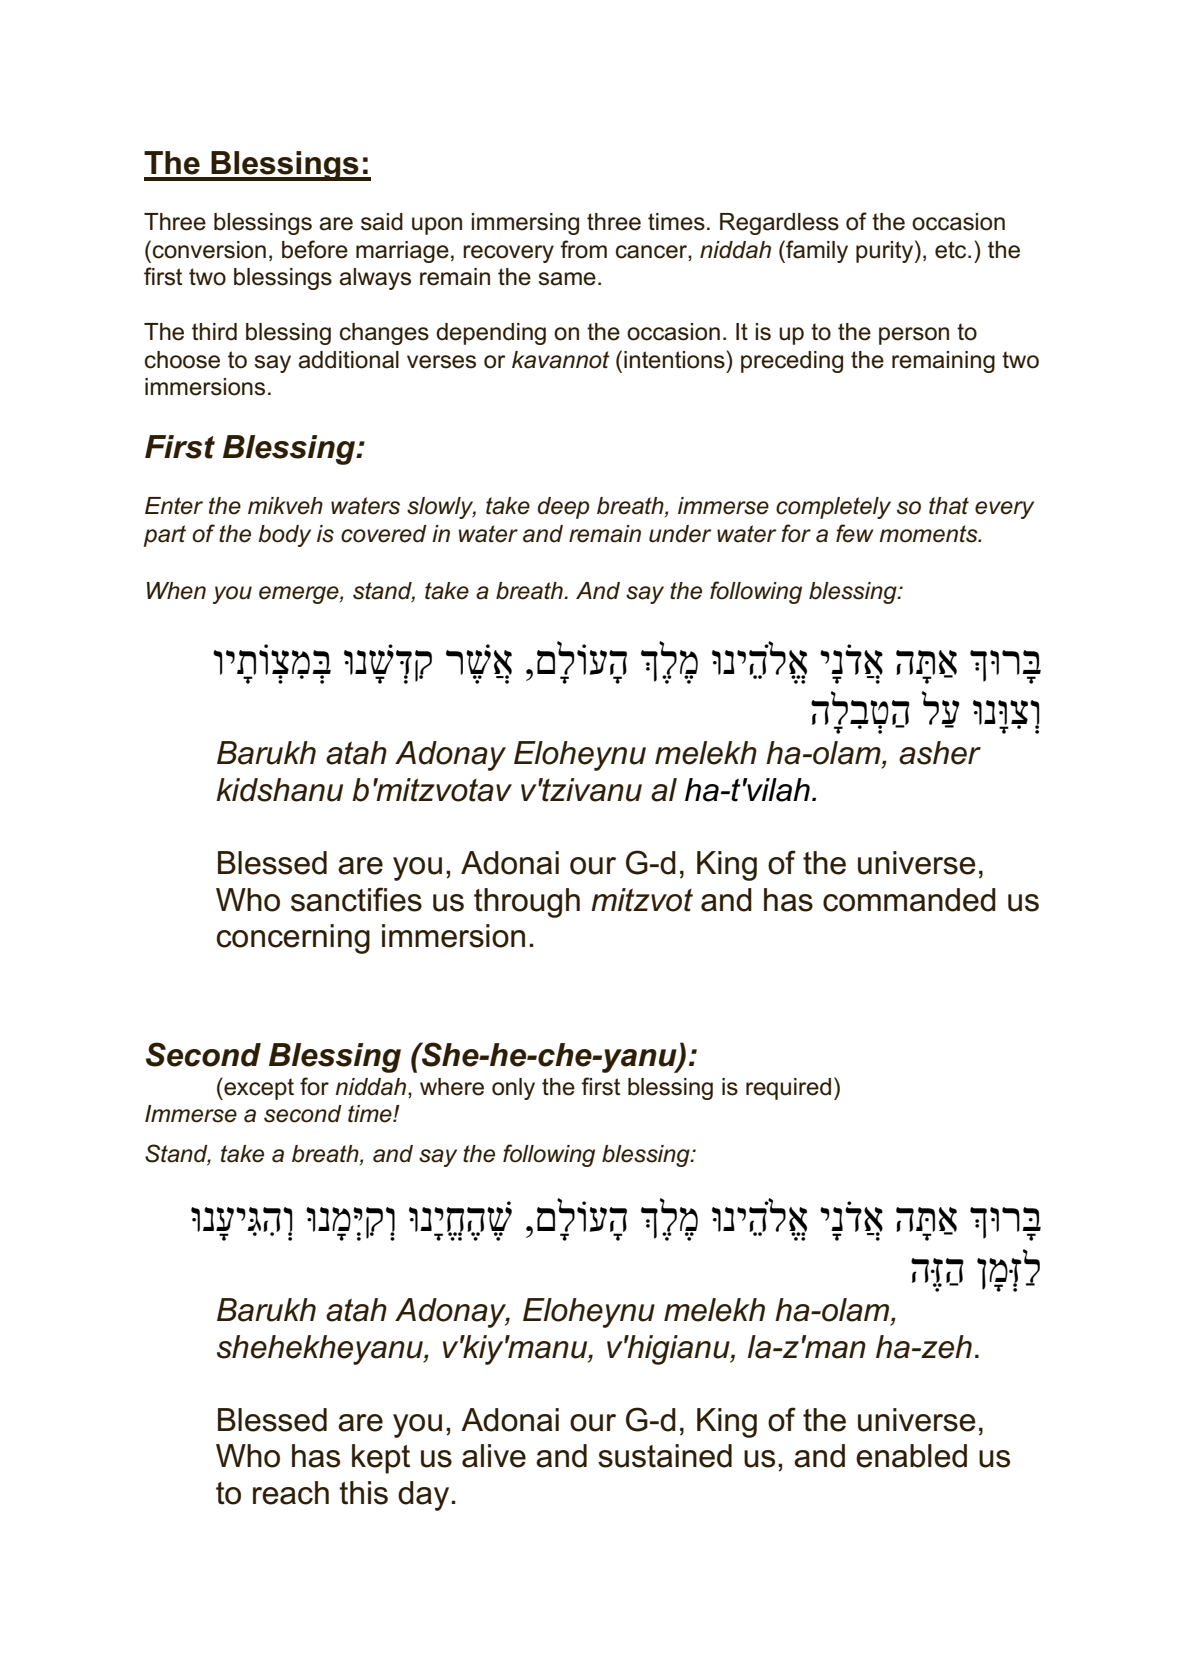 Image resolution: width=1184 pixels, height=1674 pixels. Describe the element at coordinates (291, 1493) in the screenshot. I see `reach` at that location.
